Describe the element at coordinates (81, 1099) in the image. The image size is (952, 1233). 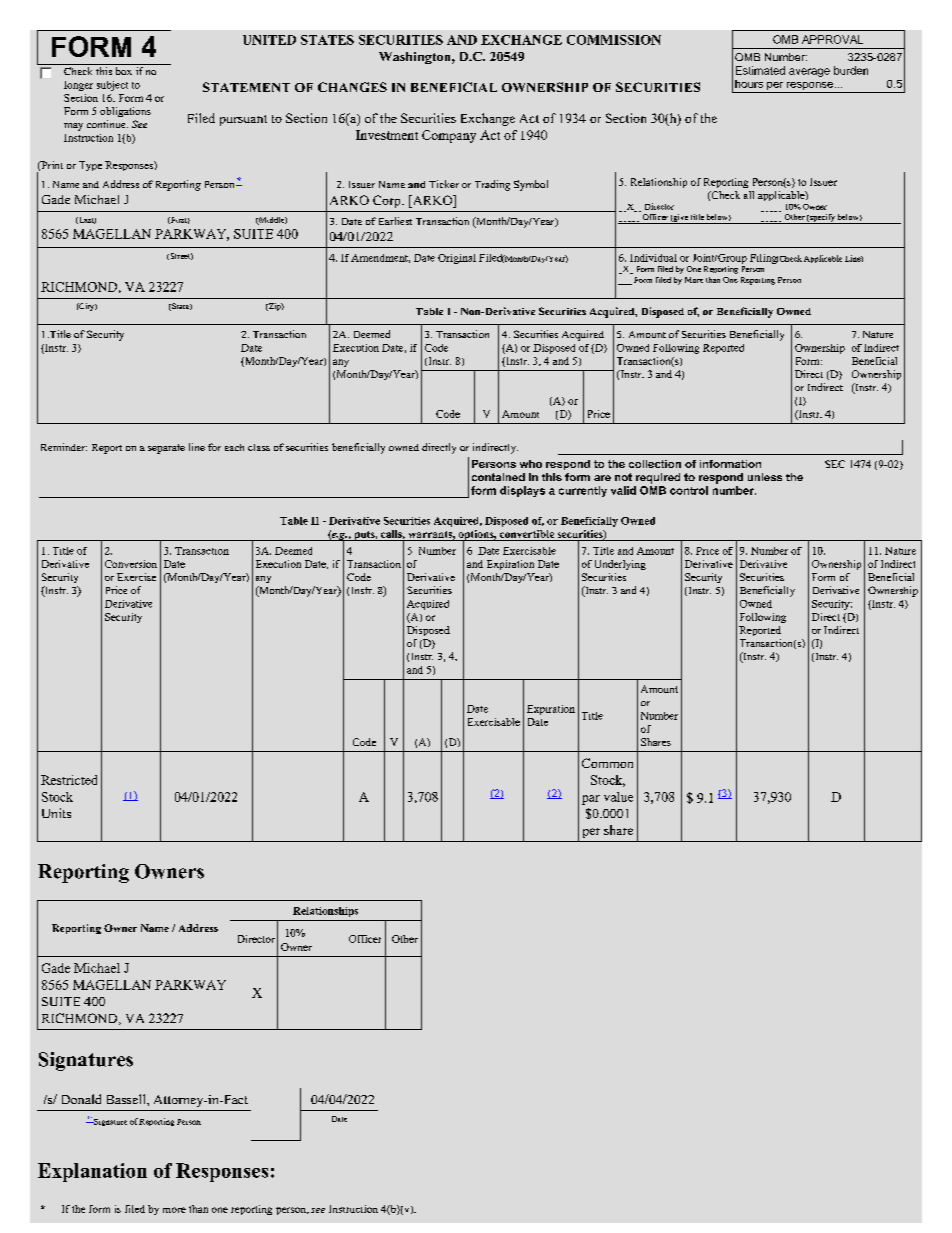
I see `Donald` at that location.
